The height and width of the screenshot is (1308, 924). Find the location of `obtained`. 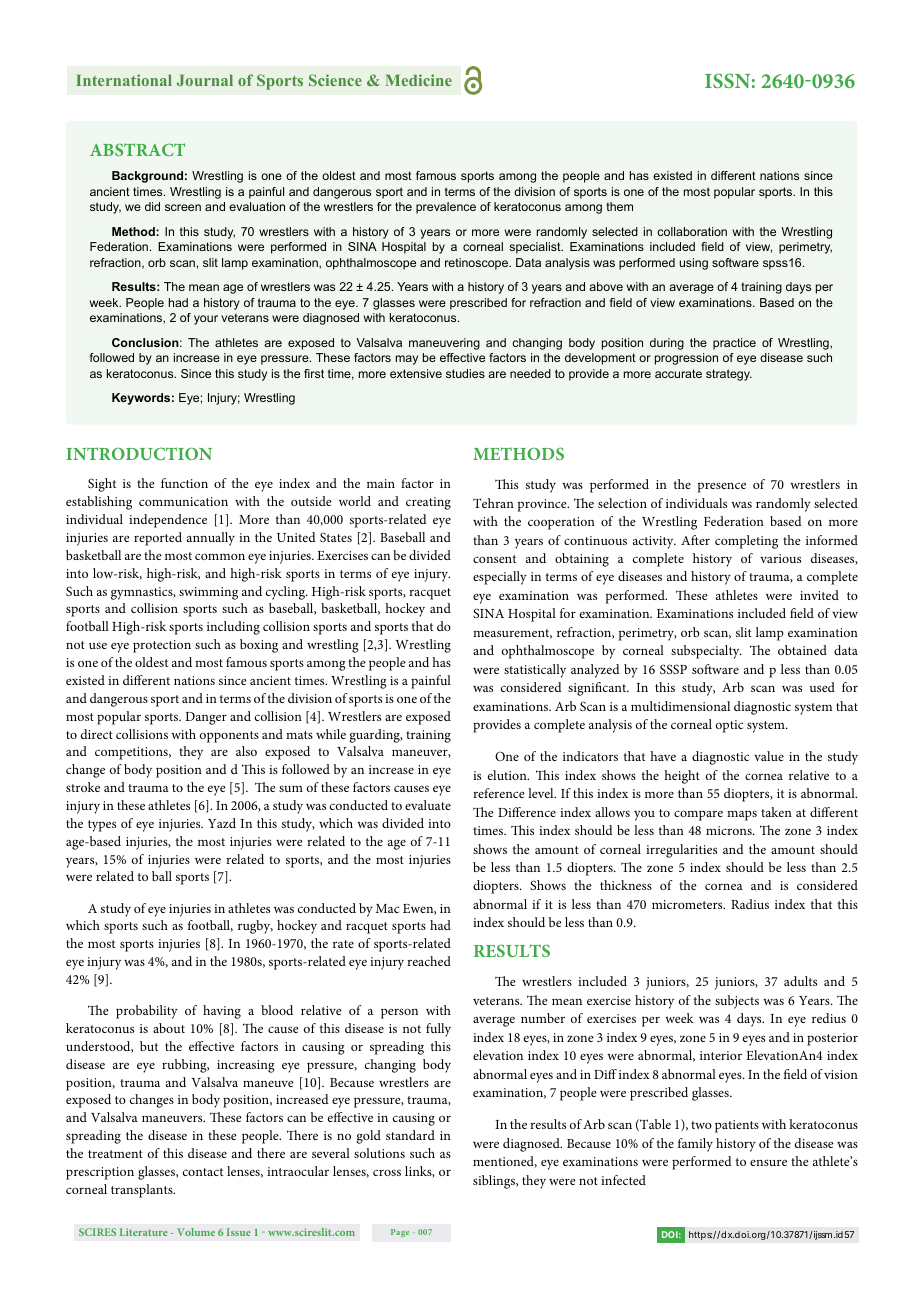

obtained is located at coordinates (802, 650).
